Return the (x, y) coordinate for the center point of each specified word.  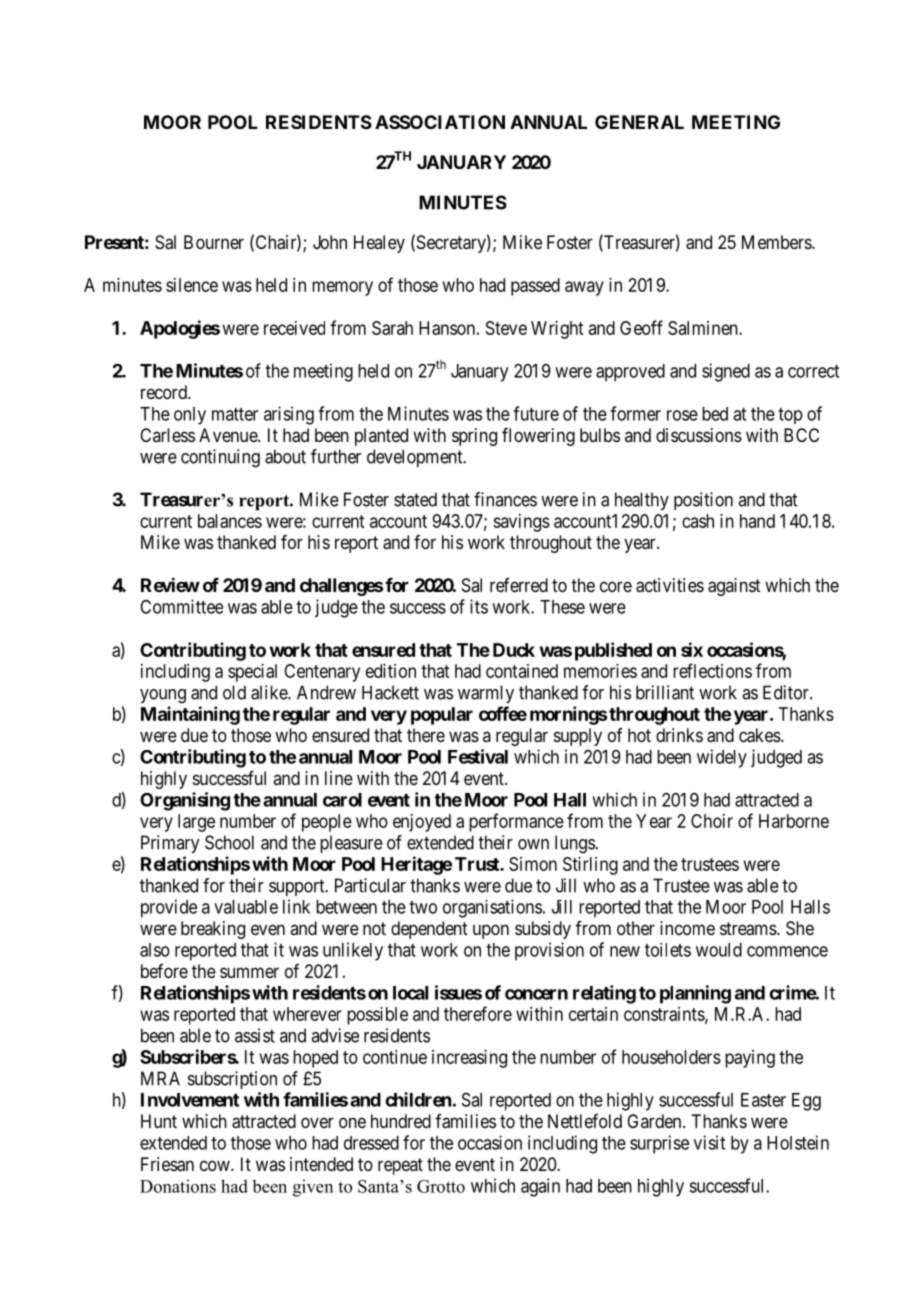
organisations (492, 908)
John (330, 242)
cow (216, 1165)
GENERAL (639, 122)
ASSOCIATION (440, 122)
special (252, 673)
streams (748, 929)
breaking (213, 930)
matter (235, 414)
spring (474, 437)
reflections (712, 670)
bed (715, 414)
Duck (514, 650)
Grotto (441, 1186)
